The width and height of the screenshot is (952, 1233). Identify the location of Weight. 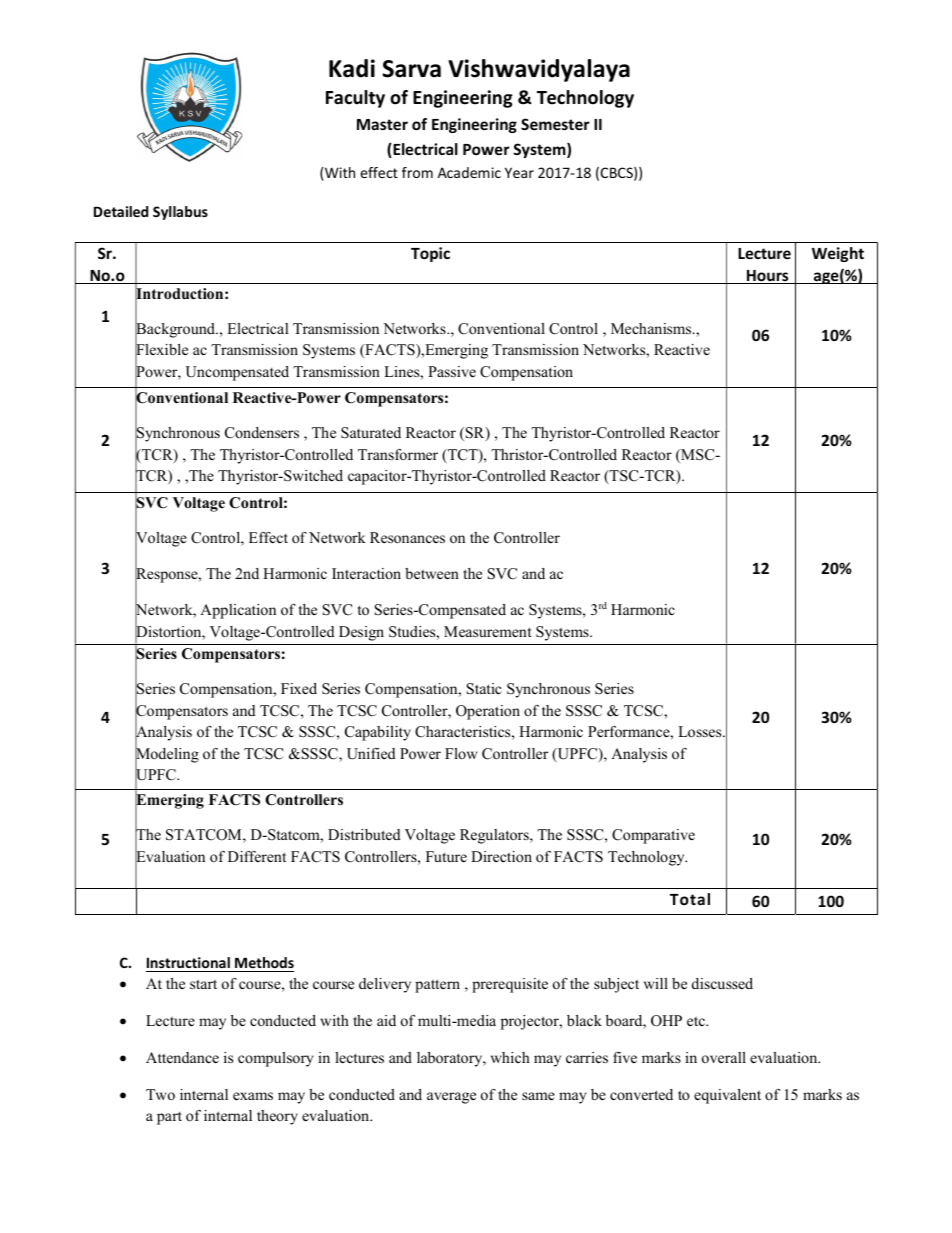
(838, 254).
